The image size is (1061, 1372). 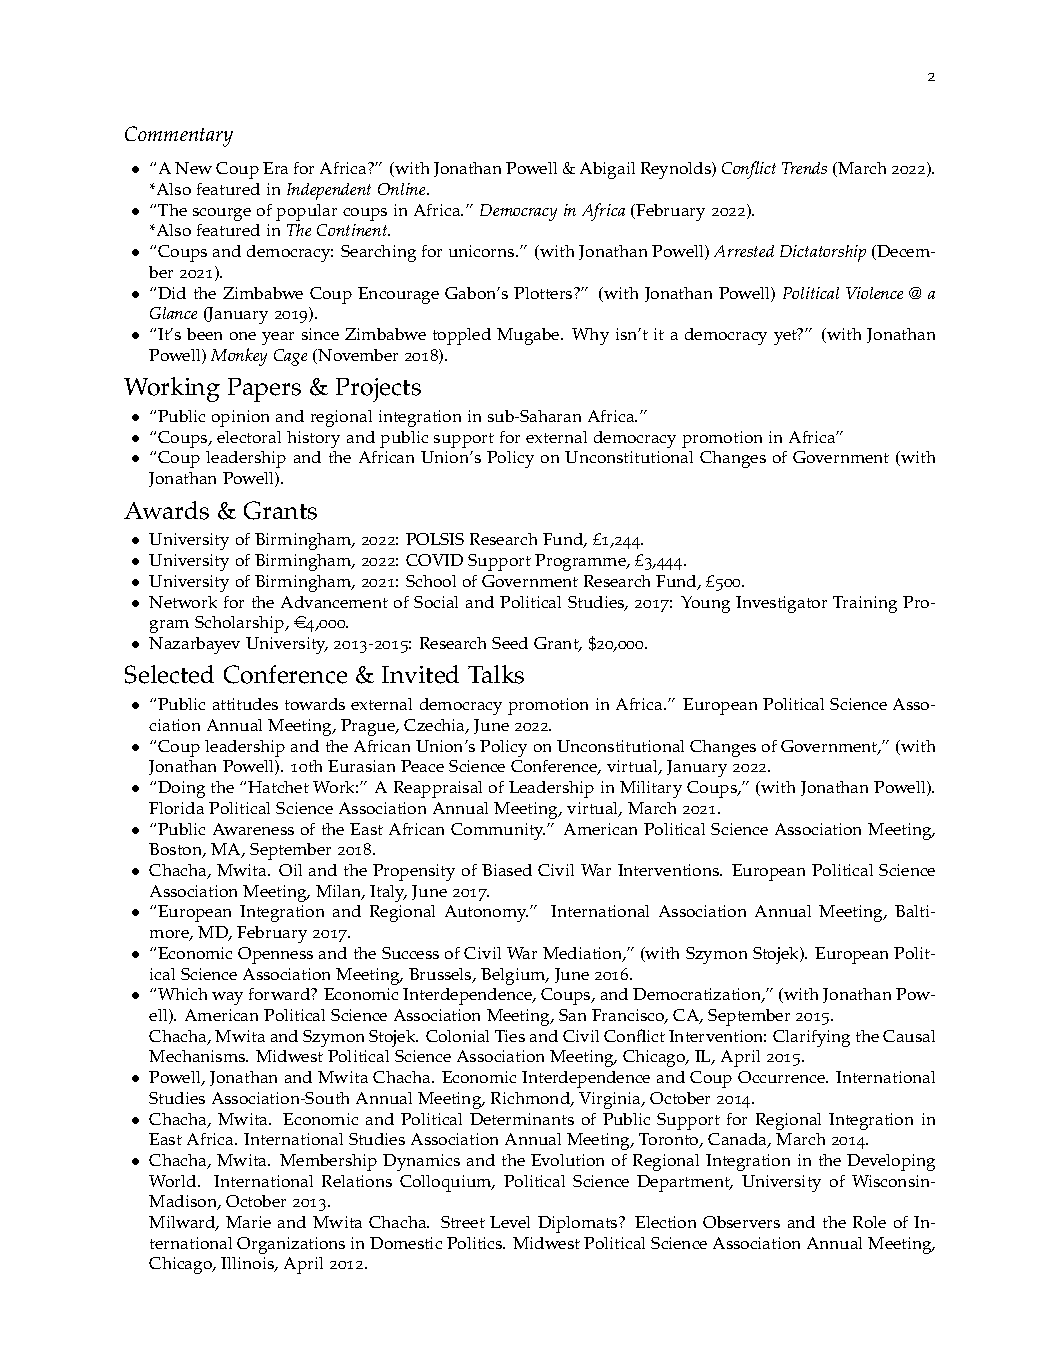 What do you see at coordinates (529, 336) in the page?
I see `Mugabe` at bounding box center [529, 336].
